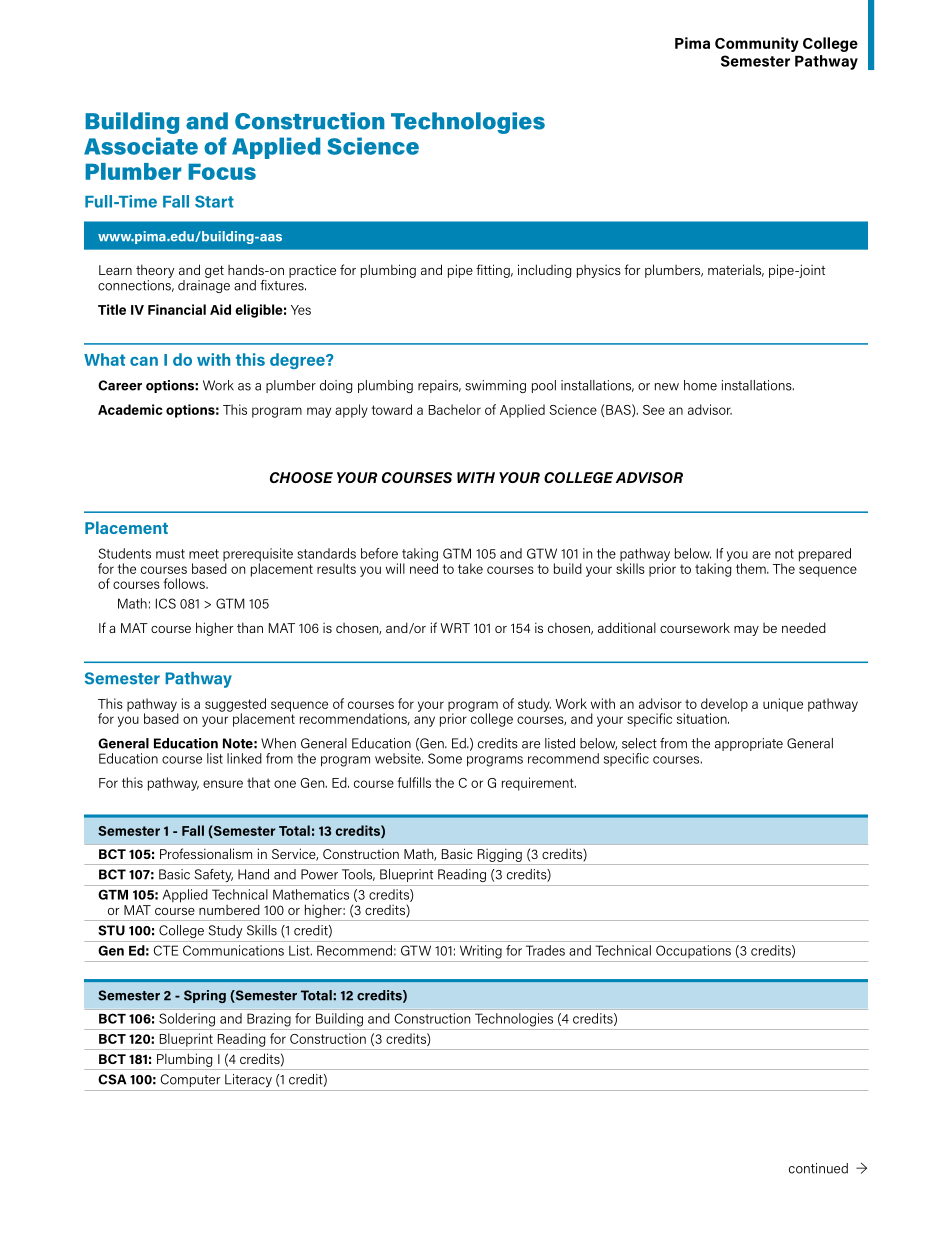 The height and width of the image is (1233, 952). Describe the element at coordinates (141, 146) in the image. I see `Associate` at that location.
